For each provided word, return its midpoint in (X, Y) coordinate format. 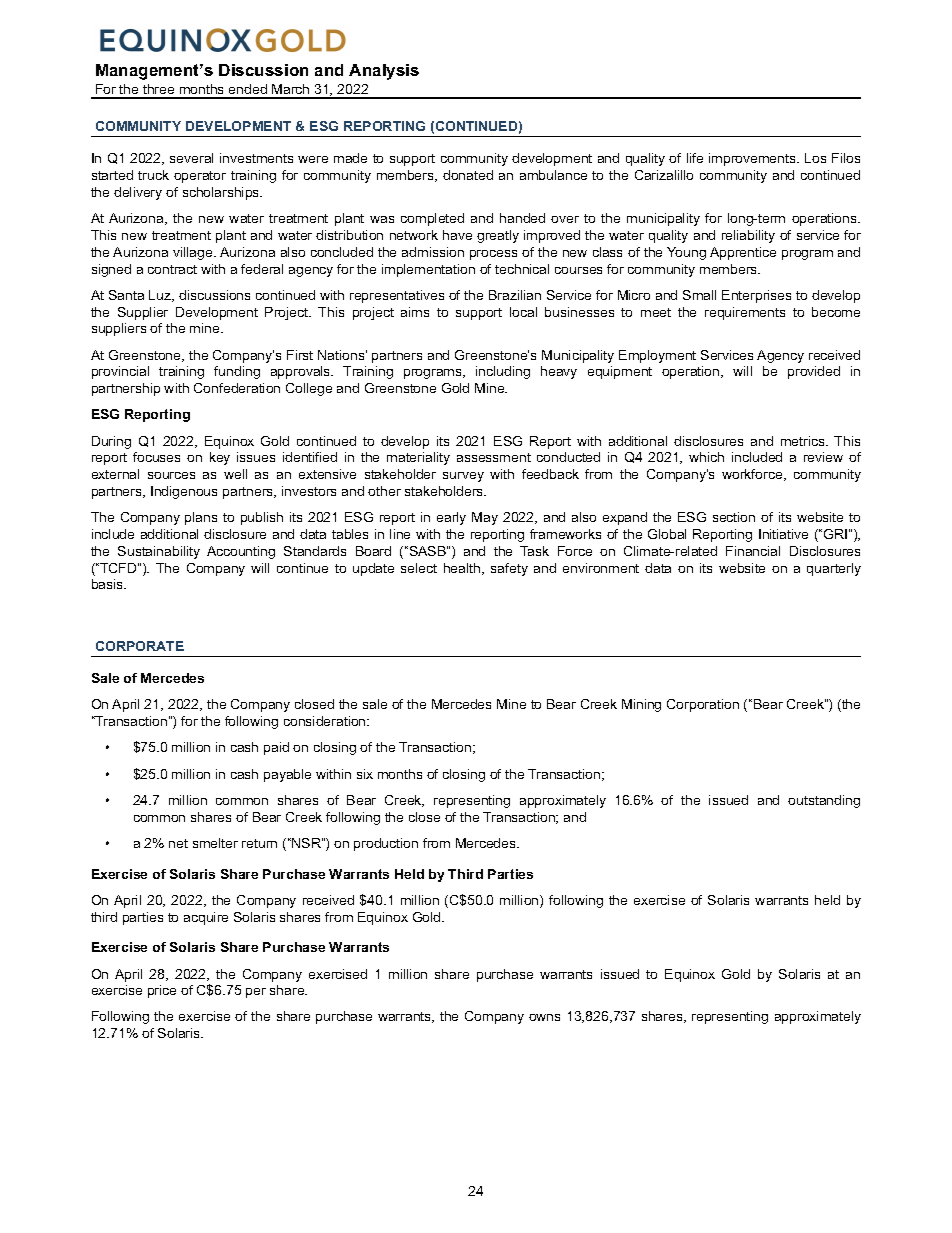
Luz (161, 296)
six (365, 774)
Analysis (384, 72)
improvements (753, 159)
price (162, 991)
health (463, 569)
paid (276, 748)
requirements (745, 313)
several (191, 158)
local (523, 312)
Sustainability (159, 552)
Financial (753, 551)
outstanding (824, 801)
